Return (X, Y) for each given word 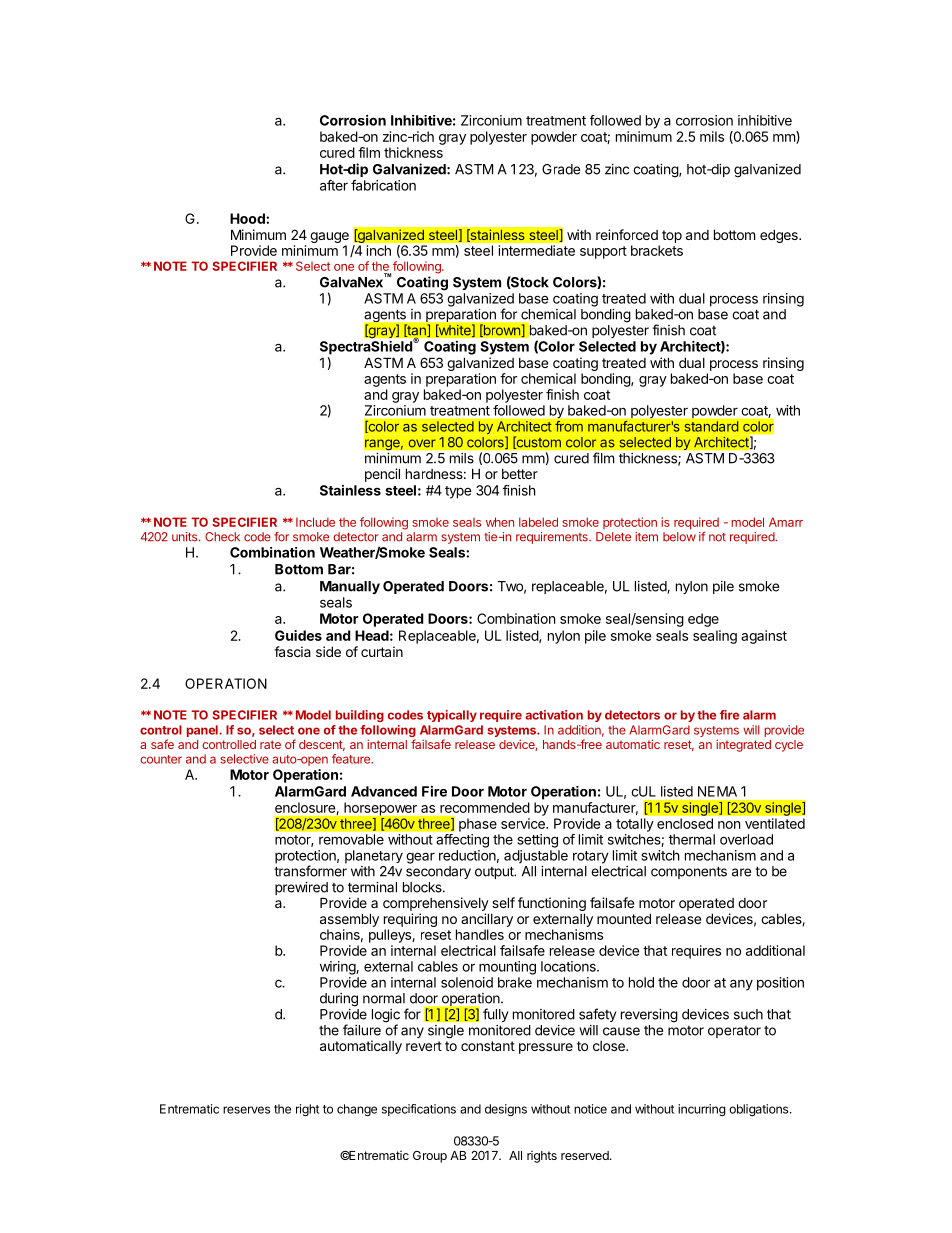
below (679, 537)
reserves (246, 1110)
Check (222, 537)
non (729, 825)
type (458, 492)
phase (478, 825)
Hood (248, 218)
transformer (310, 871)
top (672, 236)
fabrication (383, 185)
